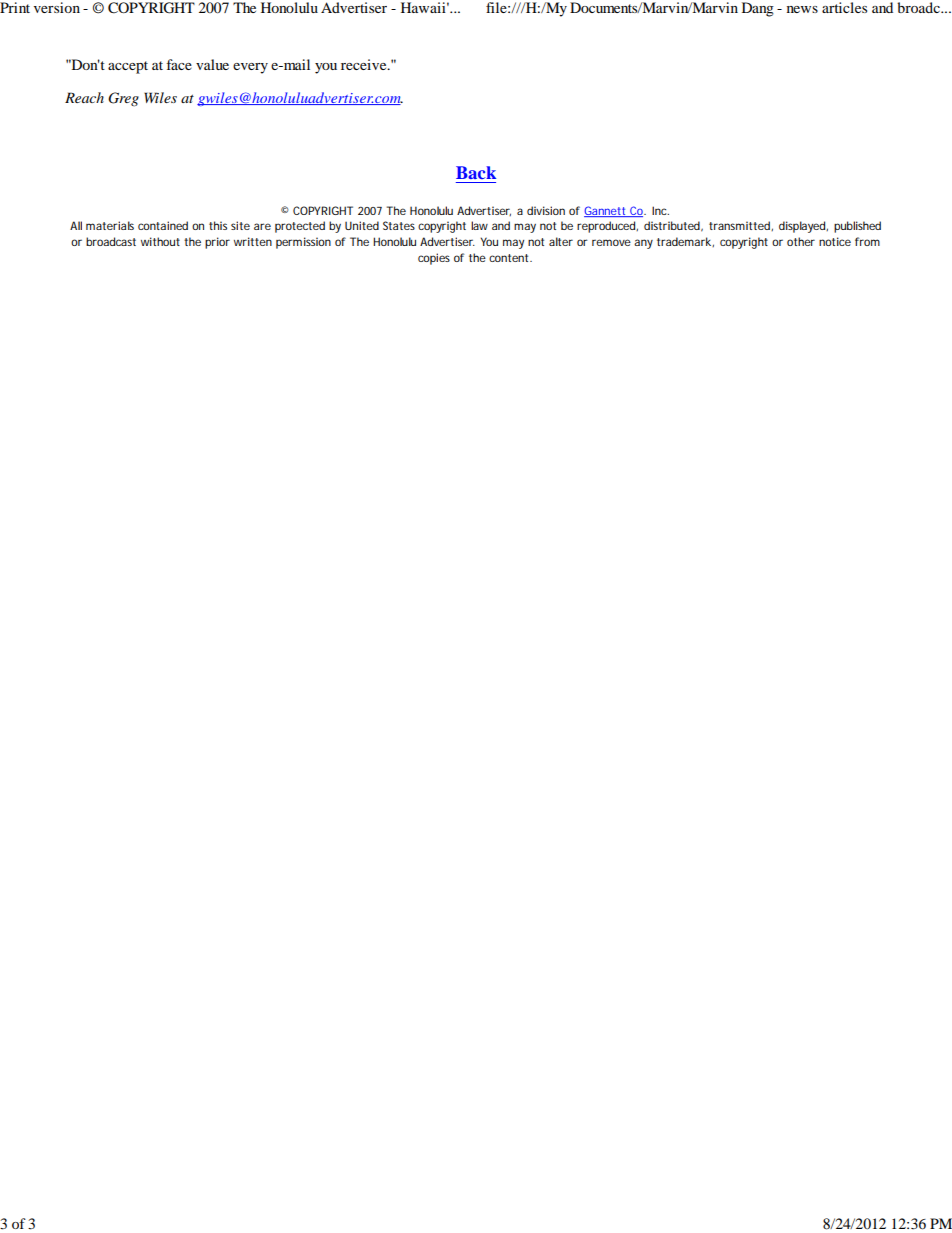  What do you see at coordinates (434, 259) in the screenshot?
I see `copies` at bounding box center [434, 259].
